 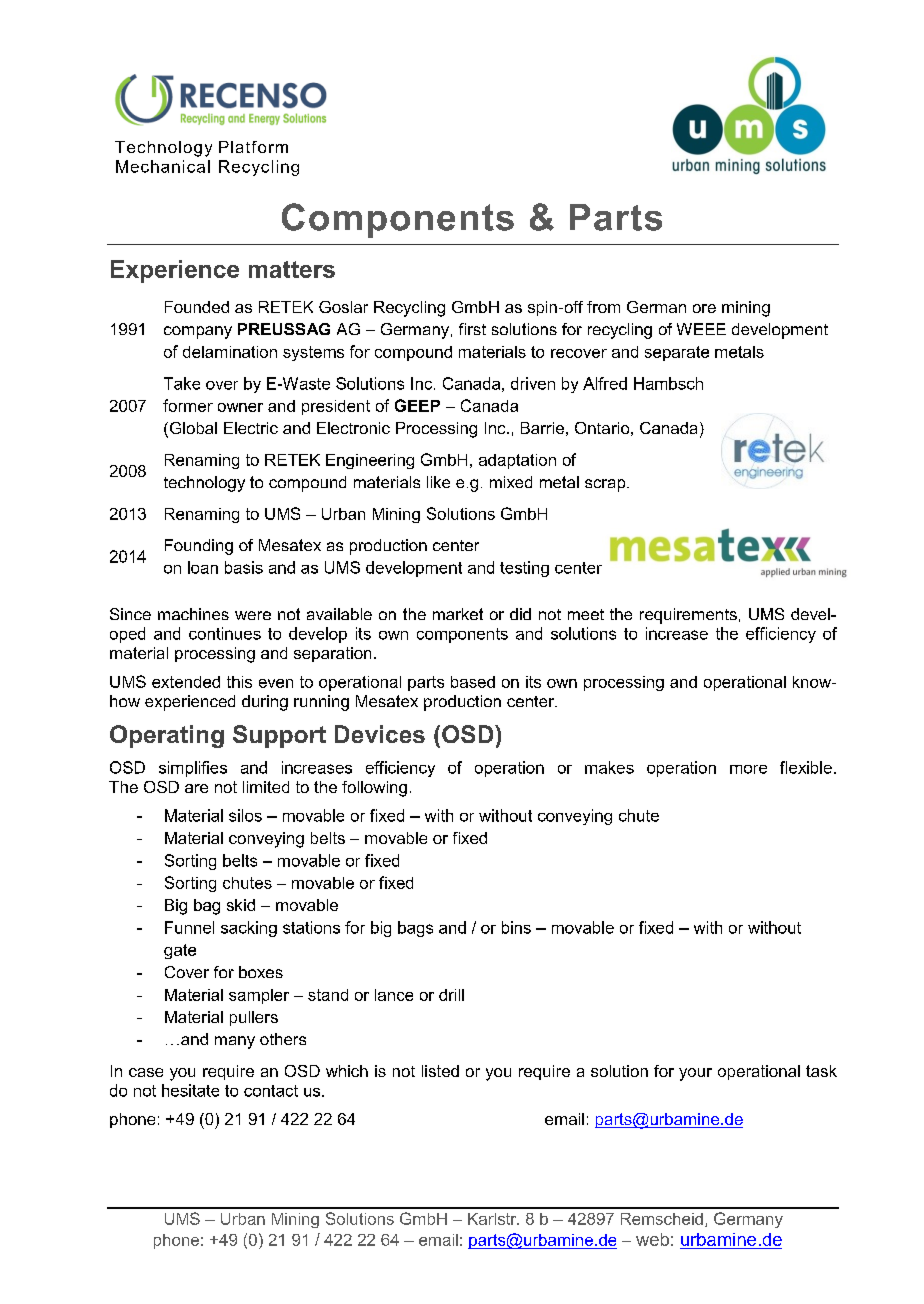 What do you see at coordinates (440, 1071) in the page?
I see `listed` at bounding box center [440, 1071].
